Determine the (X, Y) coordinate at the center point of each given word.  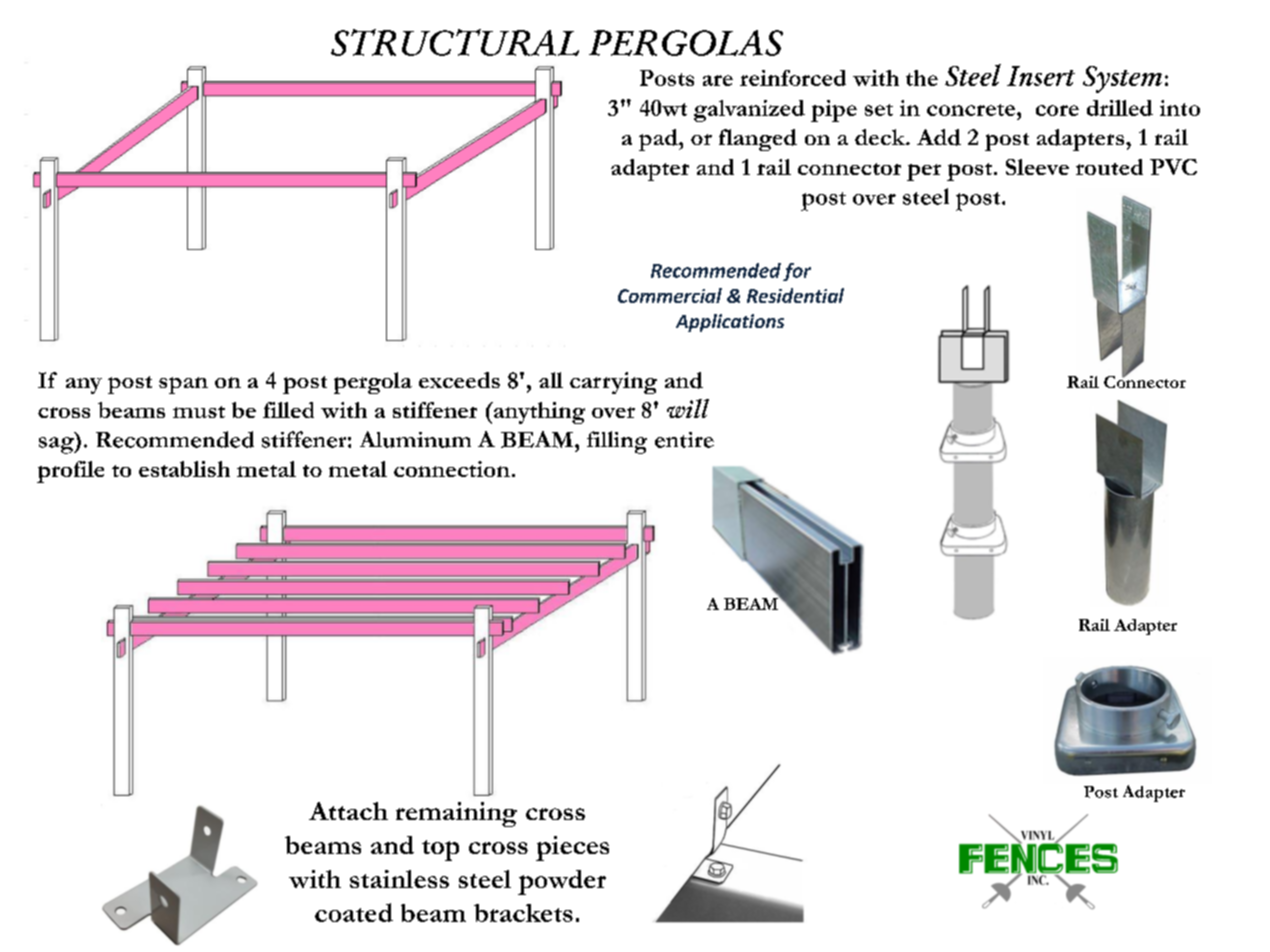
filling (617, 442)
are (718, 80)
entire (684, 440)
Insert (1041, 76)
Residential (795, 295)
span (183, 385)
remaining (456, 814)
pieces (572, 848)
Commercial (670, 295)
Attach (348, 811)
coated (354, 912)
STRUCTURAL (455, 42)
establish (184, 469)
